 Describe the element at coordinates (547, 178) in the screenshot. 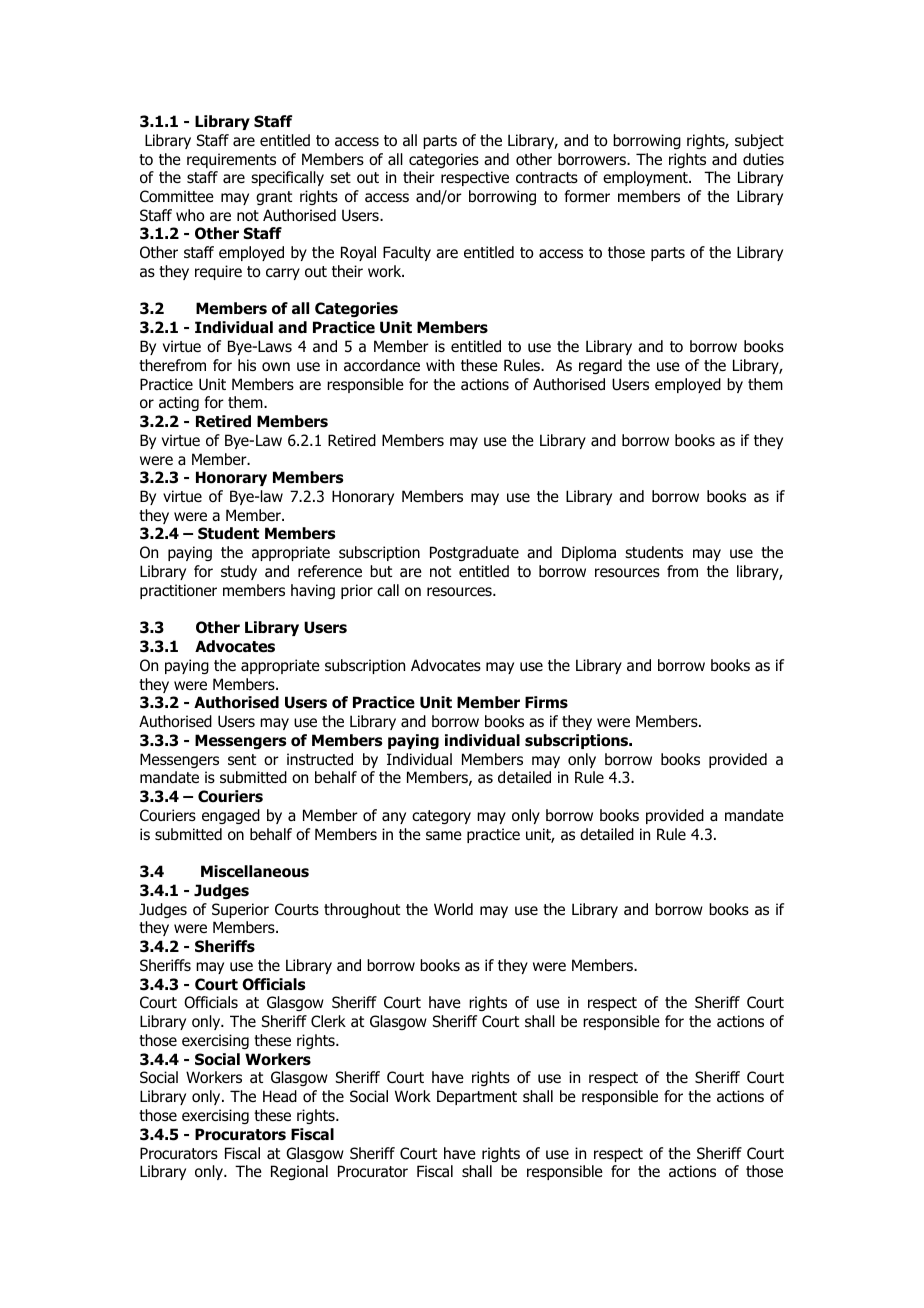

I see `contracts` at that location.
